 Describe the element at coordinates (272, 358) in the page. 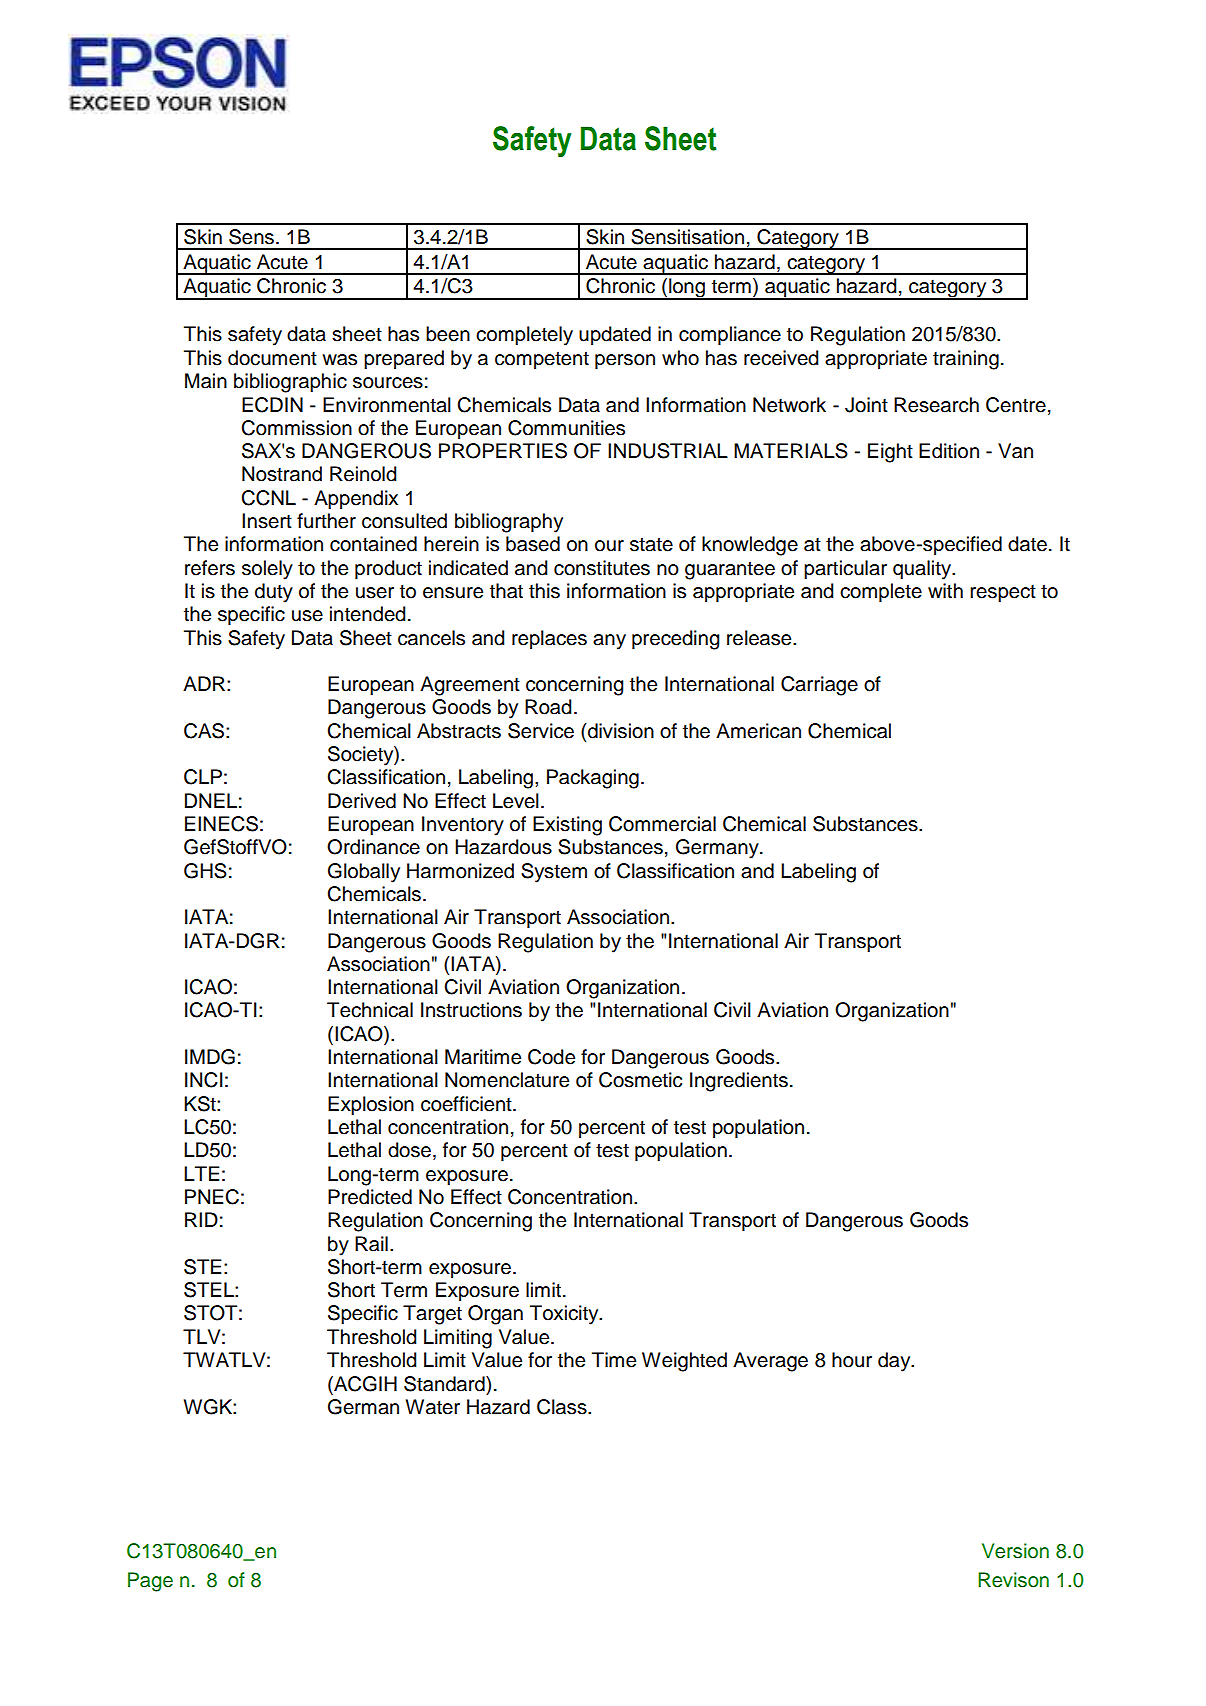

I see `document` at that location.
